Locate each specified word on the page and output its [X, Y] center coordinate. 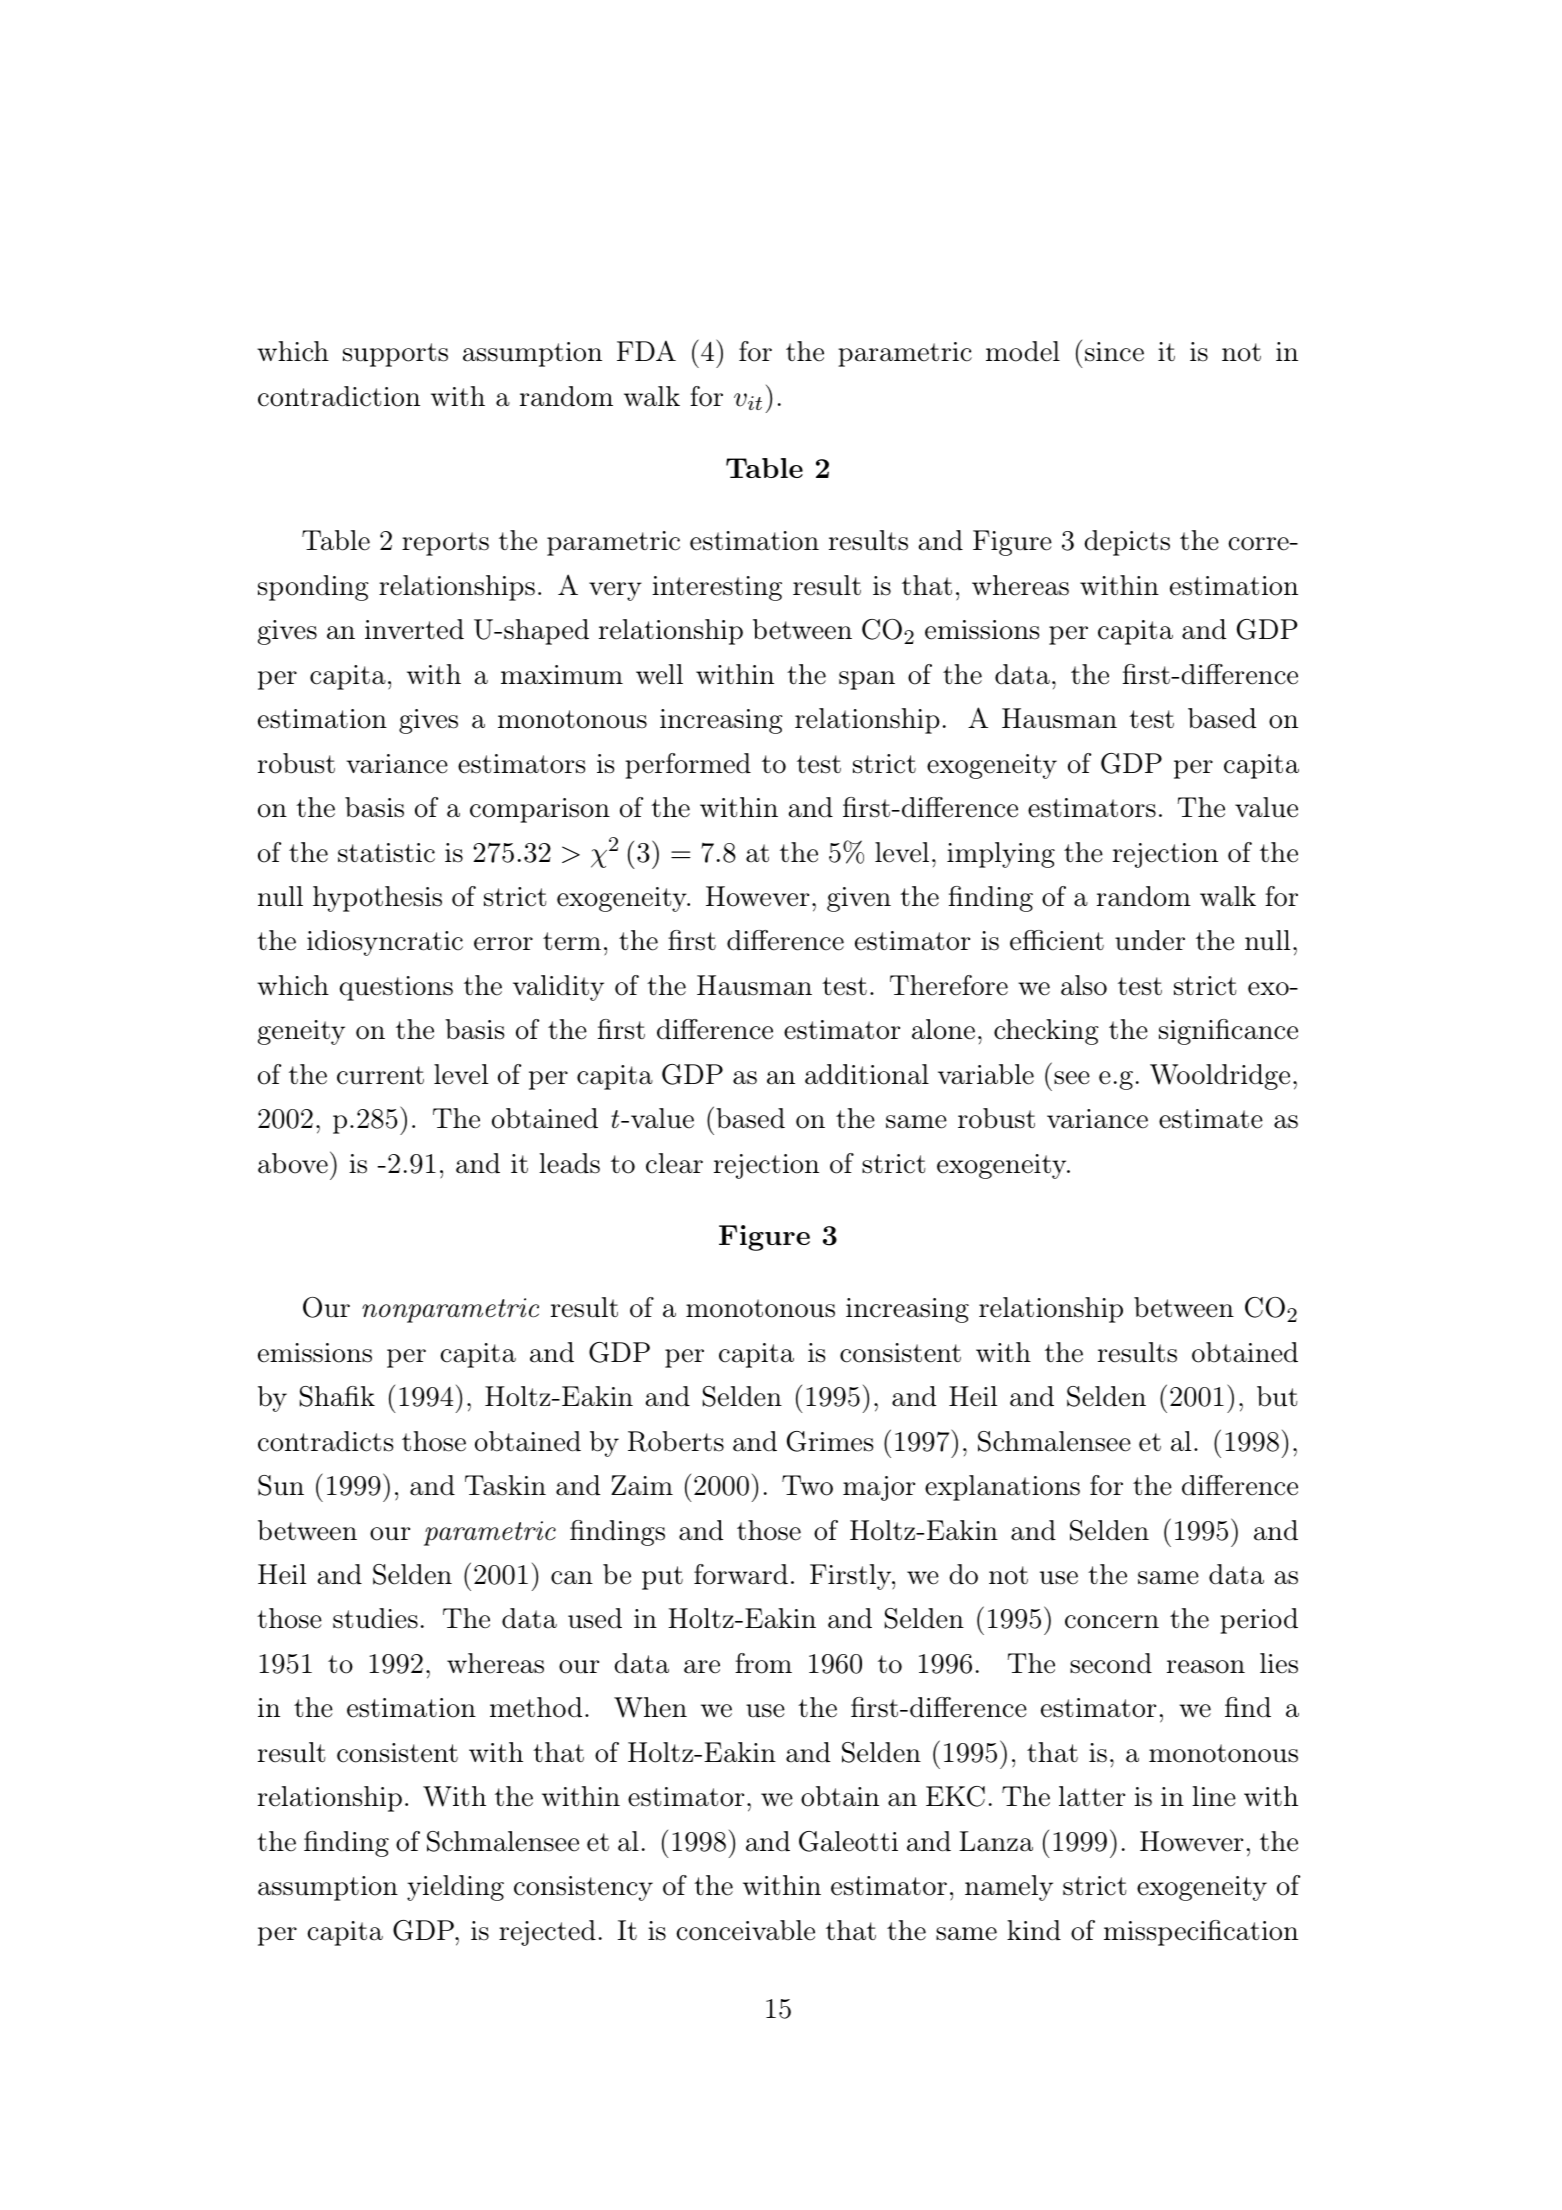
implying [1001, 855]
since [1114, 352]
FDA [646, 350]
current [380, 1075]
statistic [386, 853]
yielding [455, 1888]
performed [688, 766]
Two [807, 1485]
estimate [1211, 1119]
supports [395, 355]
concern [1112, 1622]
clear [674, 1163]
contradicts [326, 1441]
